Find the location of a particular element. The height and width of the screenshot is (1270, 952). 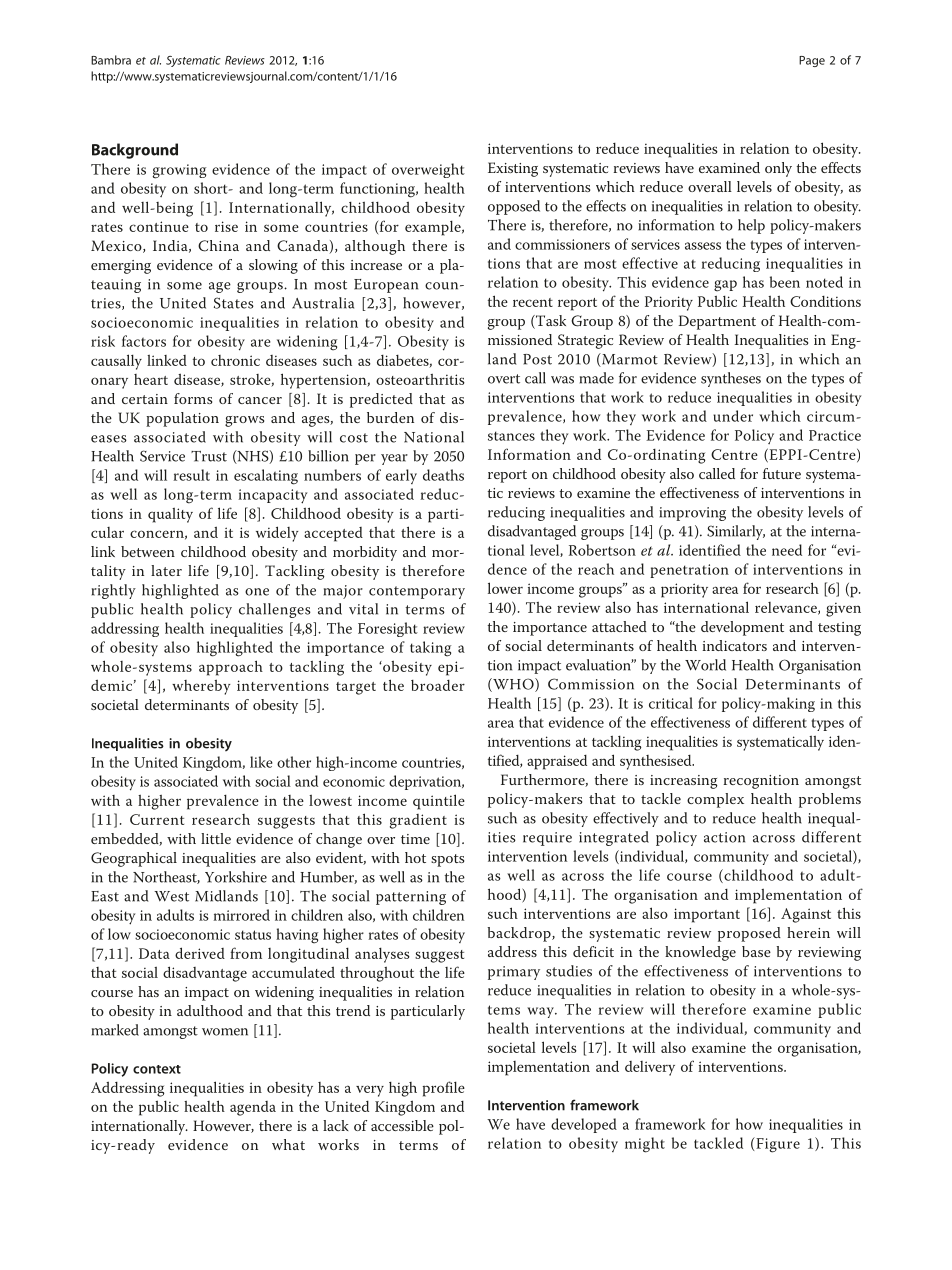

Background is located at coordinates (135, 151).
